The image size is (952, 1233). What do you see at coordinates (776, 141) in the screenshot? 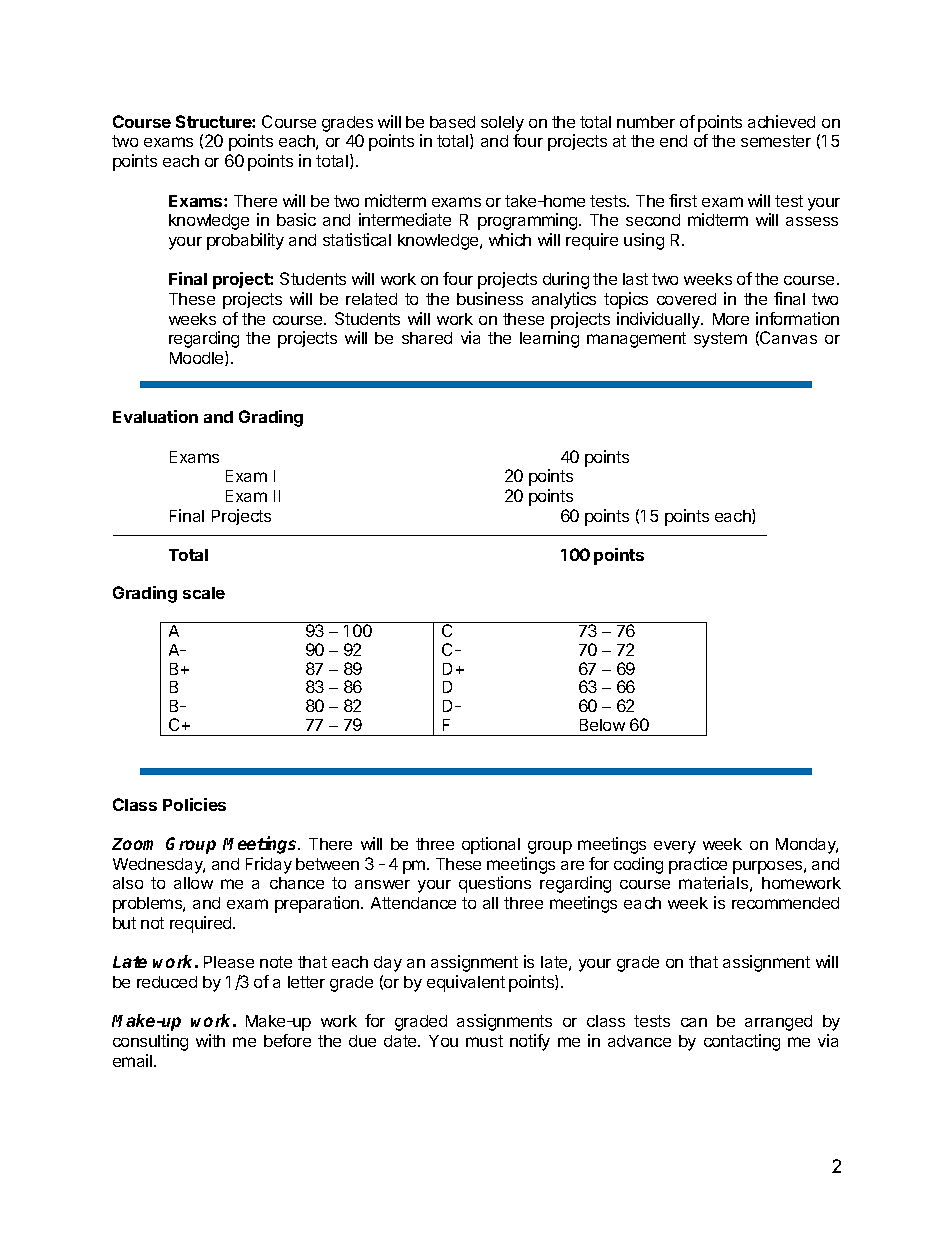
I see `semester` at bounding box center [776, 141].
